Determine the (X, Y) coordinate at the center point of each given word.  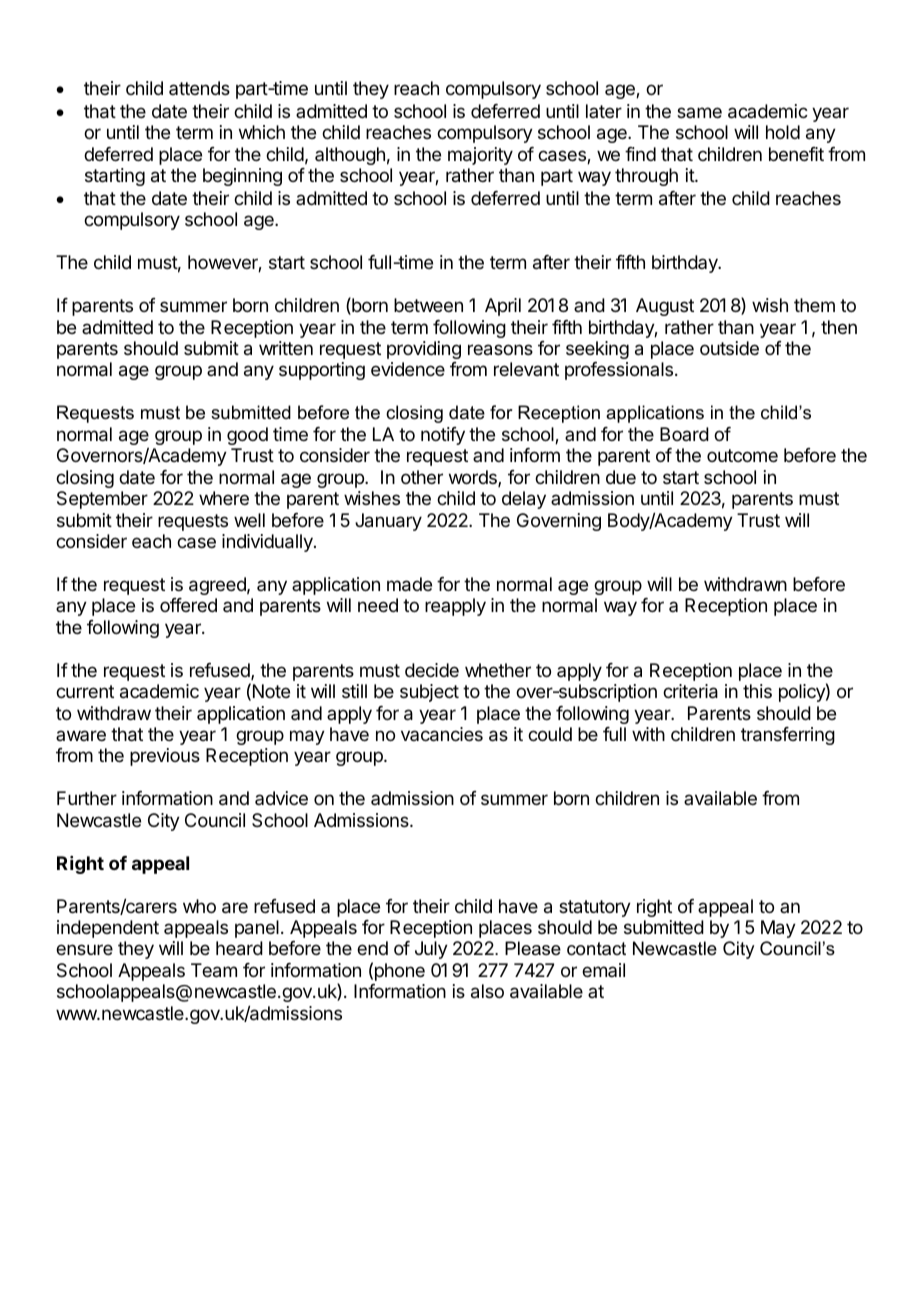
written (286, 348)
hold (783, 132)
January (388, 522)
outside (729, 348)
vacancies (442, 734)
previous (165, 757)
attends (199, 88)
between (428, 305)
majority (480, 156)
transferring (788, 736)
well (249, 520)
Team (214, 970)
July (431, 950)
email (603, 970)
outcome (742, 455)
